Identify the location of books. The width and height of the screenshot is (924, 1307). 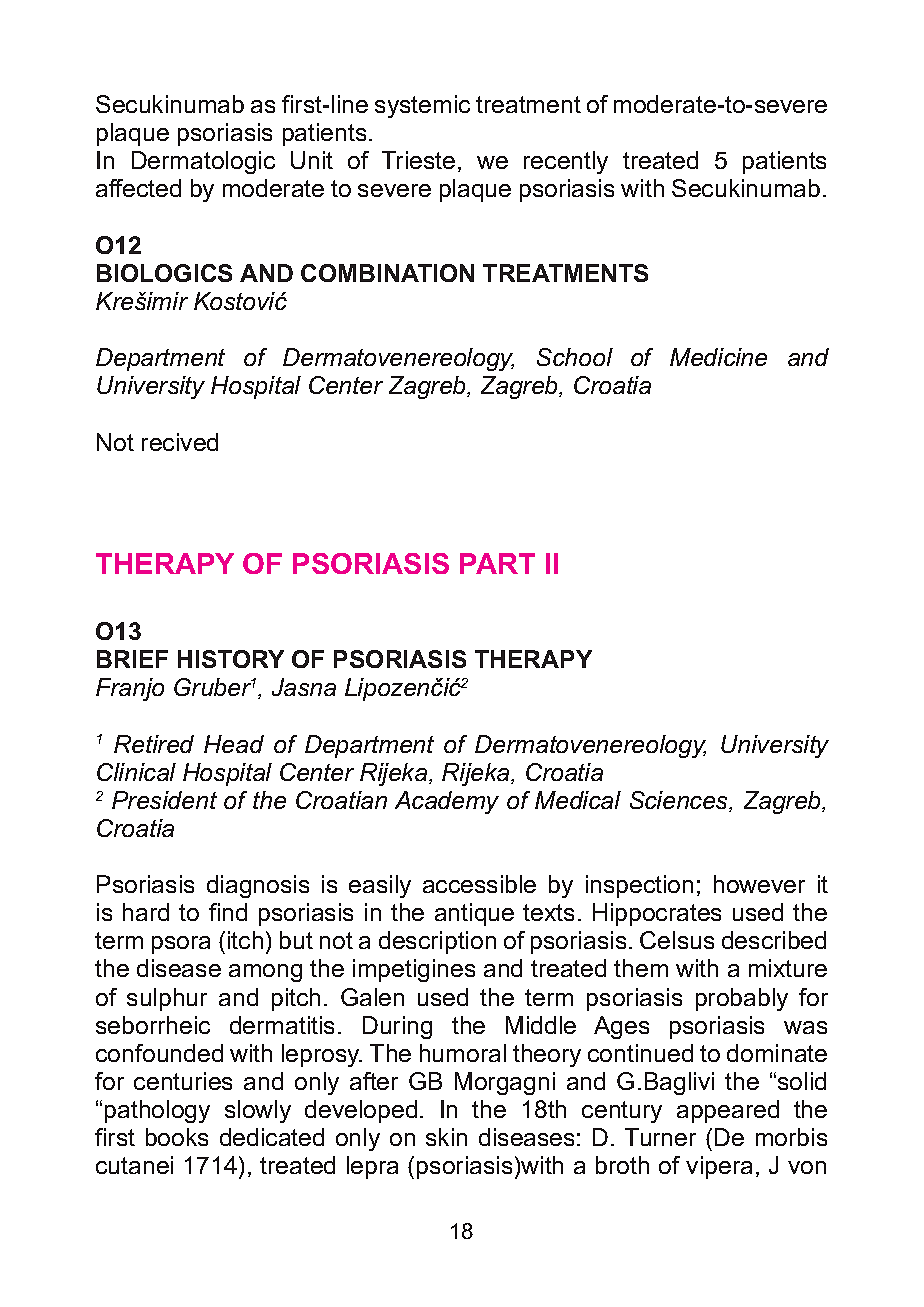
(177, 1137).
